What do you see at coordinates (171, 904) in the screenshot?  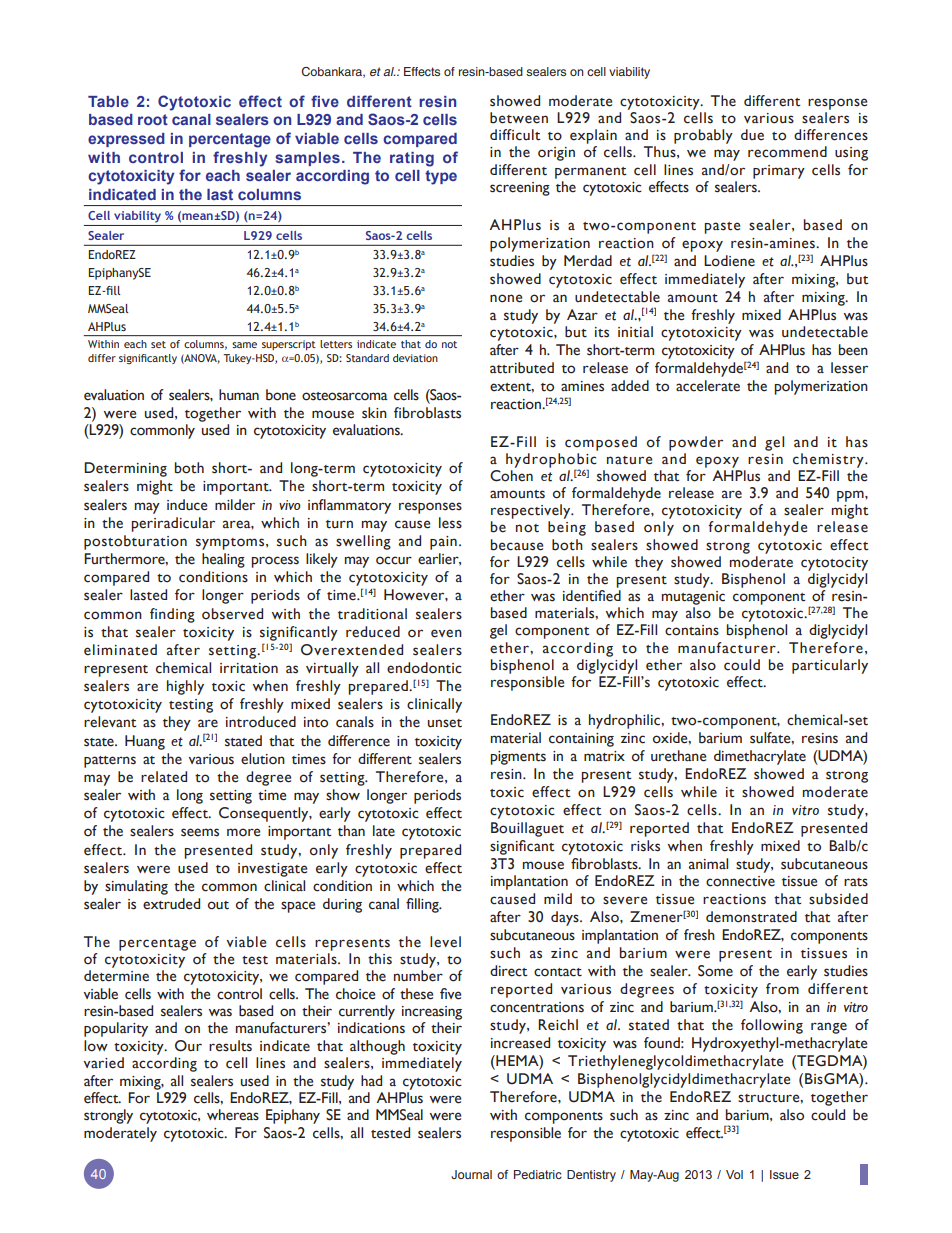 I see `extruded` at bounding box center [171, 904].
